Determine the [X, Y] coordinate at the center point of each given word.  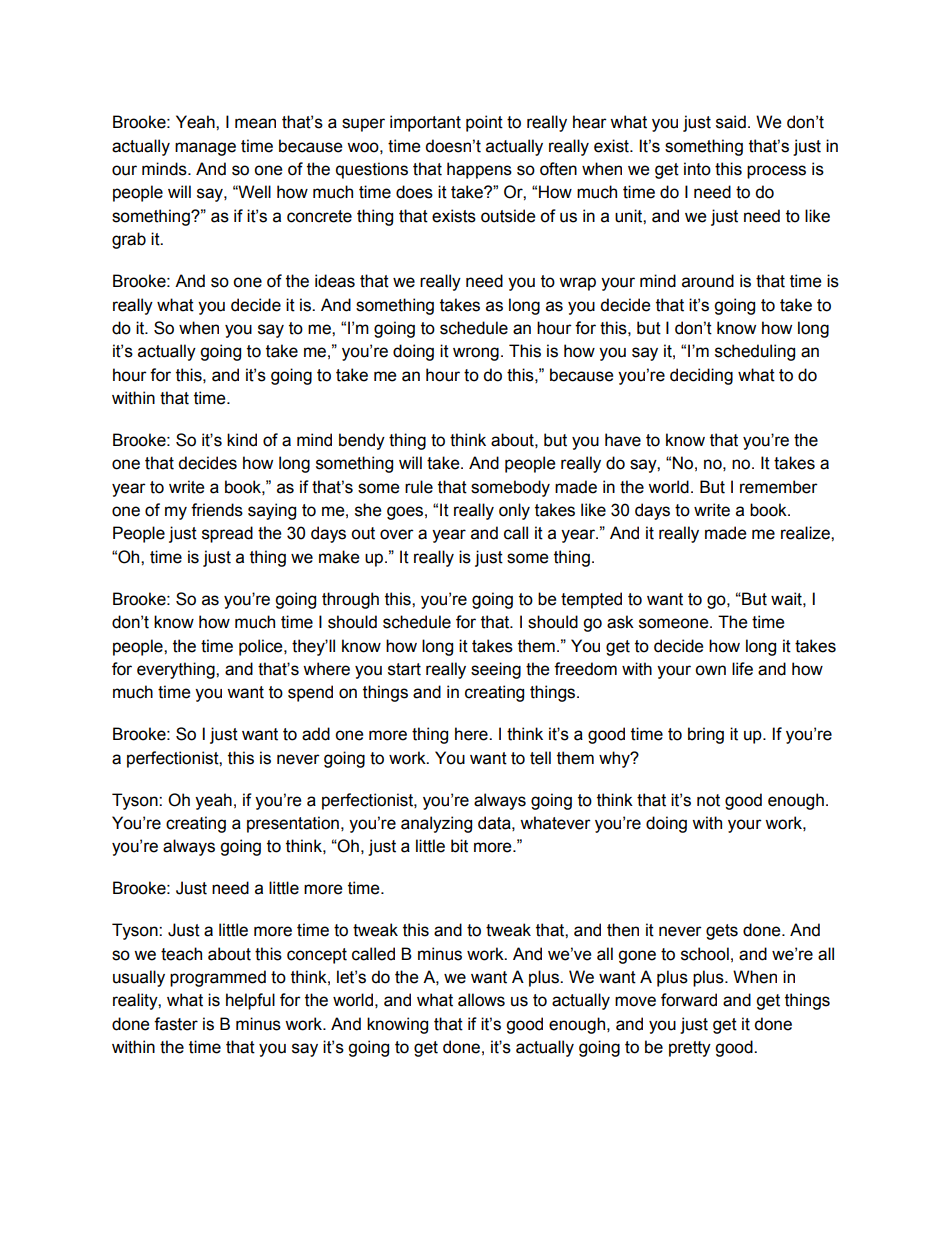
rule [419, 487]
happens [479, 170]
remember [779, 487]
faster [176, 1024]
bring [706, 735]
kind [242, 440]
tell [540, 758]
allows [481, 1000]
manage [205, 149]
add [316, 734]
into [697, 169]
